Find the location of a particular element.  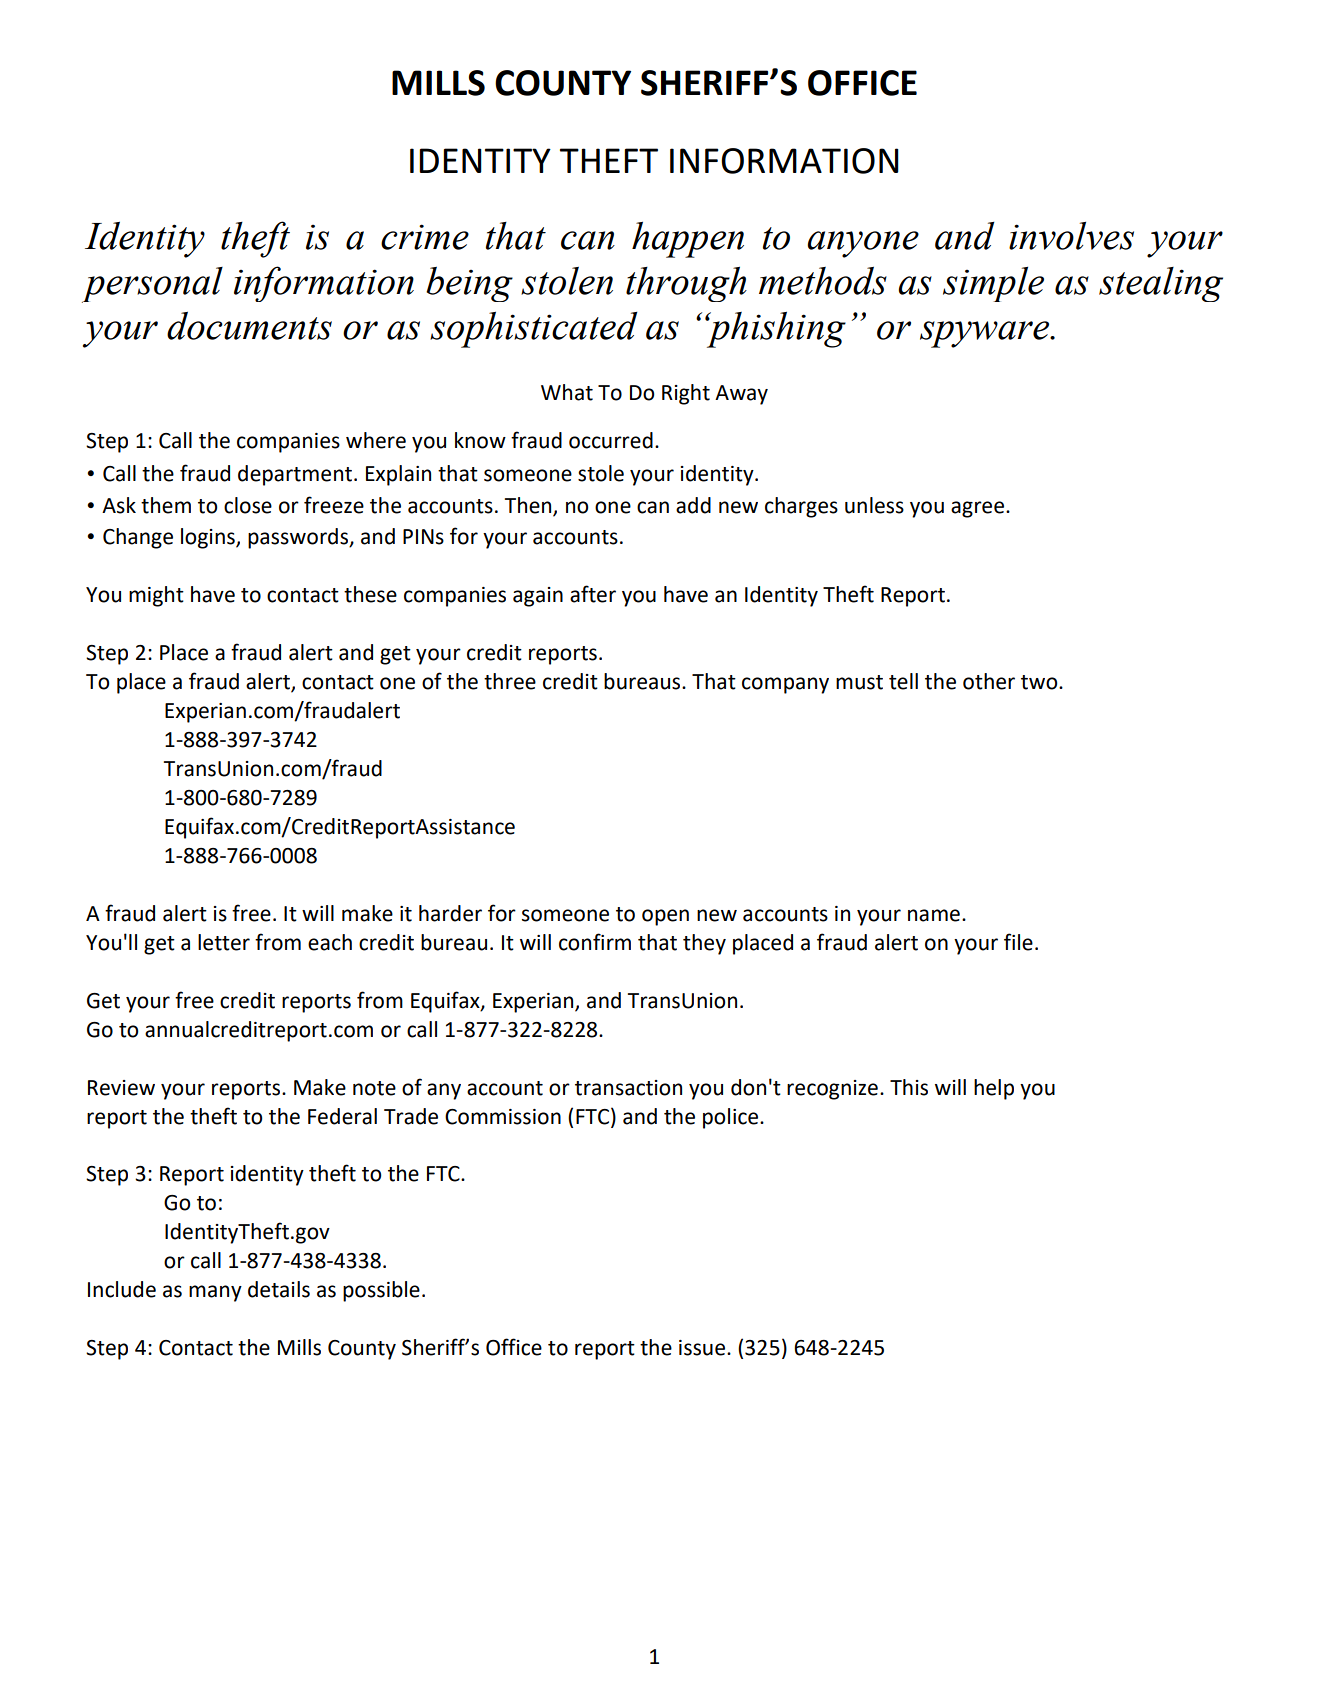

many is located at coordinates (215, 1293).
